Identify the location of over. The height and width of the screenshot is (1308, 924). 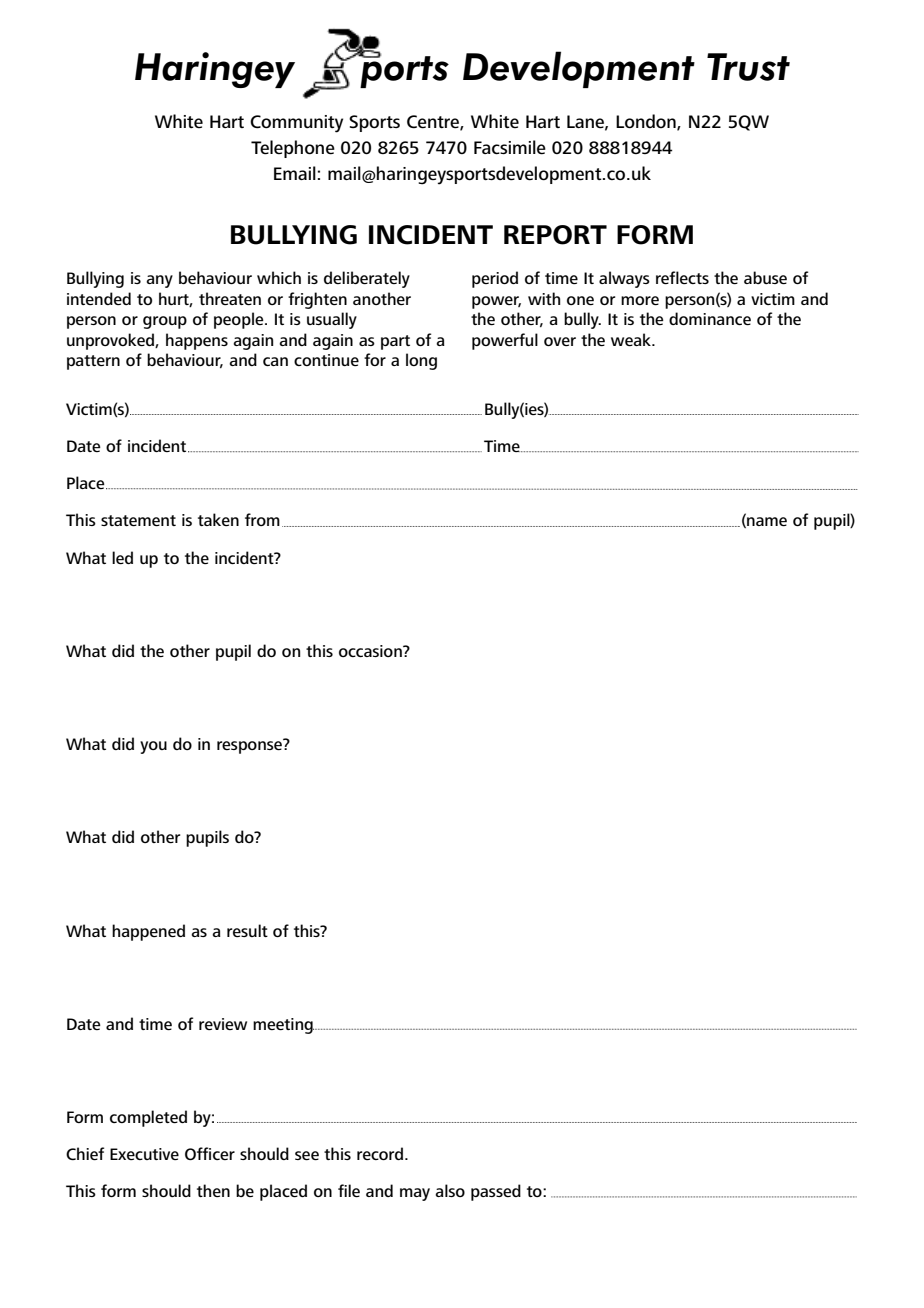
(560, 341).
